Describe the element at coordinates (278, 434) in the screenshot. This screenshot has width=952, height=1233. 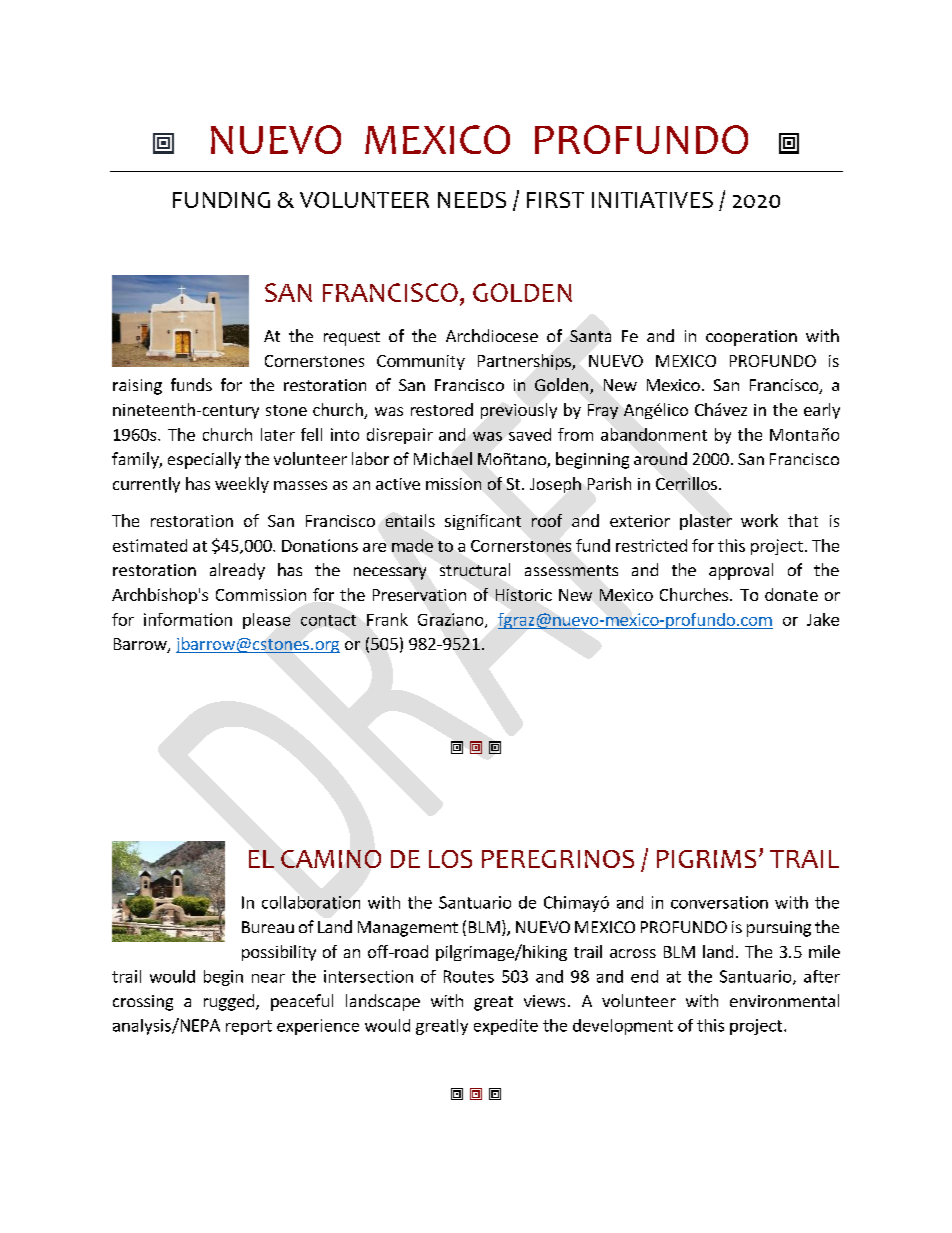
I see `later` at that location.
